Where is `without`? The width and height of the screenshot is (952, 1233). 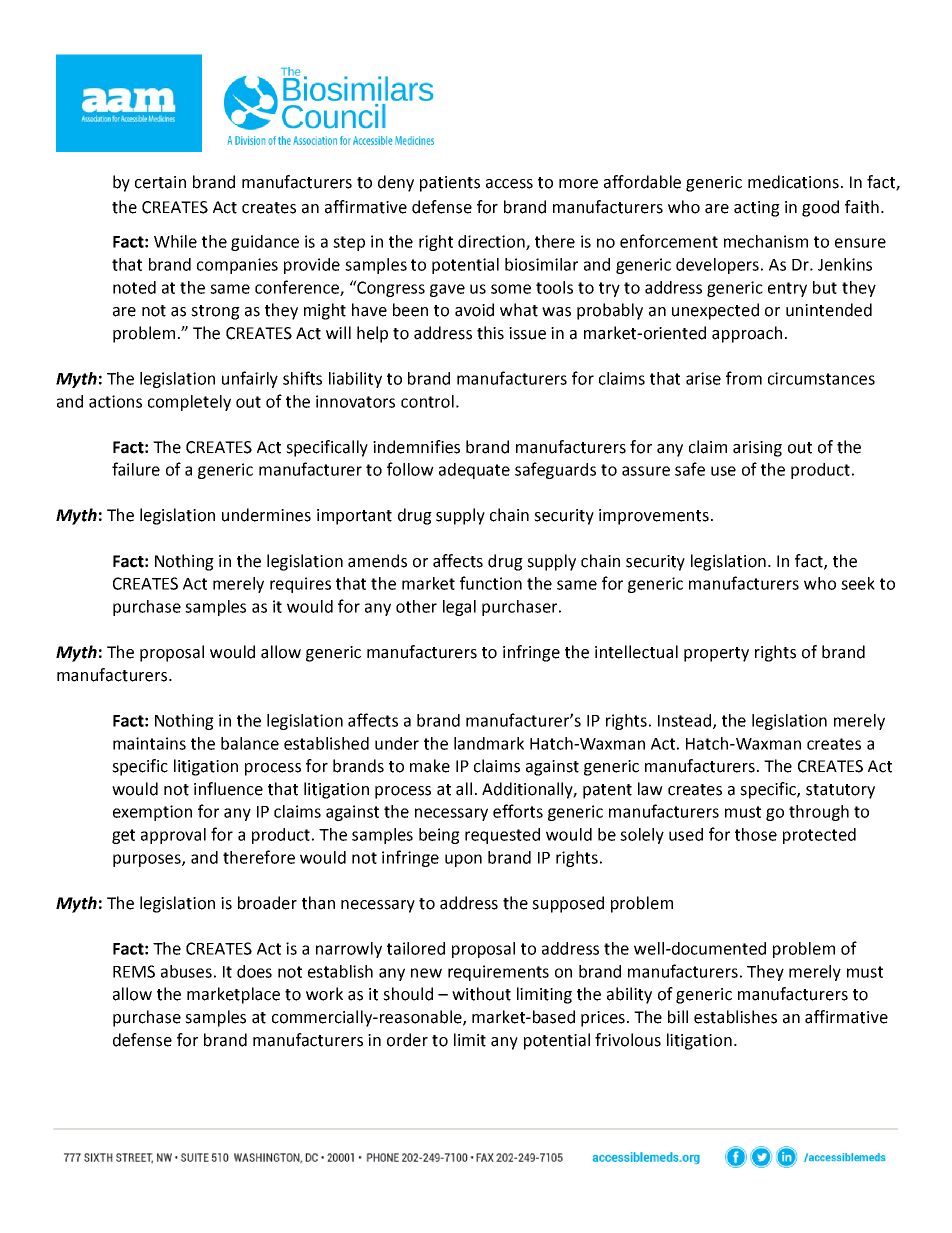
without is located at coordinates (481, 994).
